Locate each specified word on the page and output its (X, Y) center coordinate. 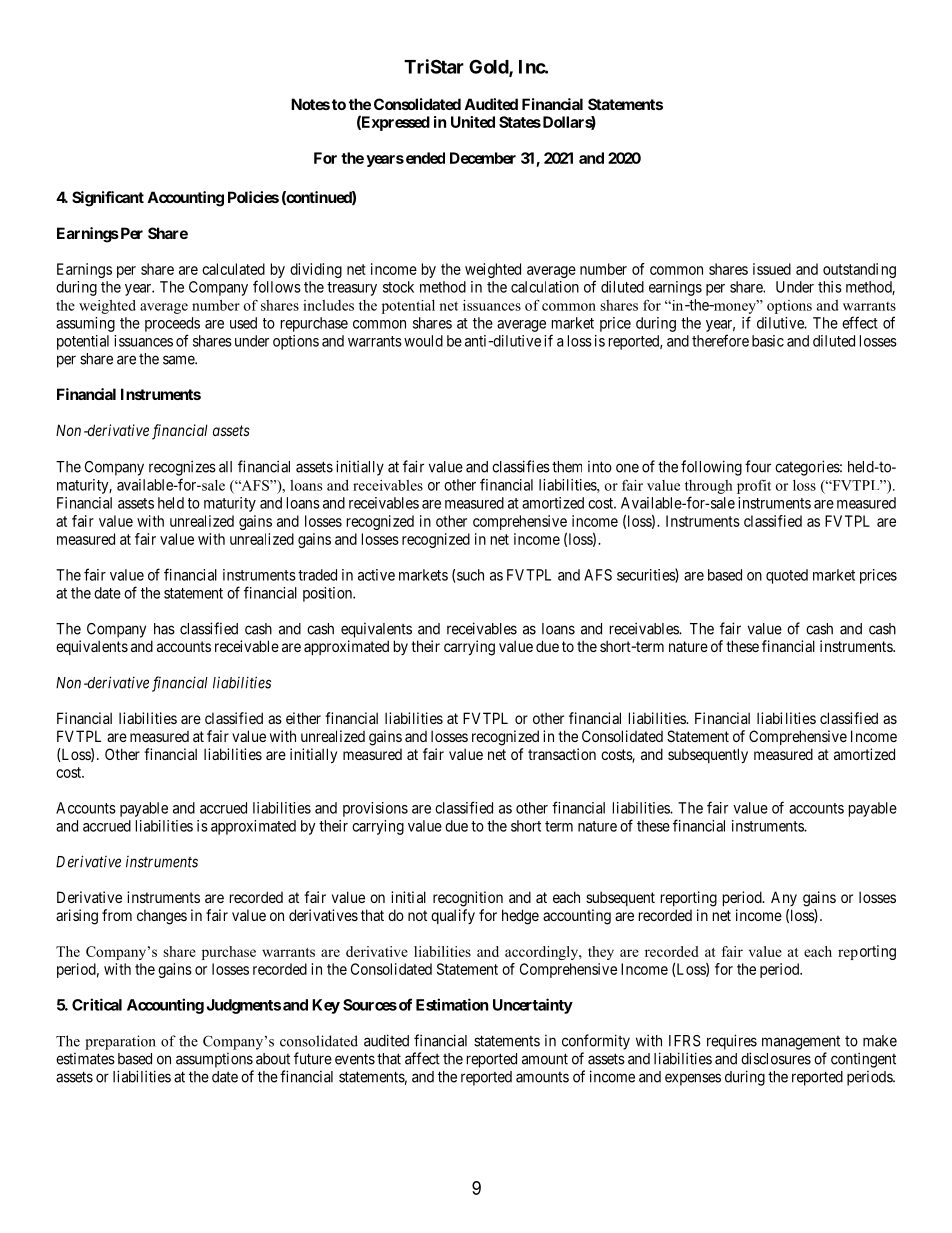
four (758, 466)
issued (772, 269)
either (303, 718)
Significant (108, 199)
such (470, 575)
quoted (787, 576)
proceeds (172, 324)
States (520, 122)
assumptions (214, 1060)
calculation (545, 287)
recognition (468, 899)
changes (162, 917)
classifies (521, 466)
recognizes (182, 468)
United (473, 122)
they (601, 953)
